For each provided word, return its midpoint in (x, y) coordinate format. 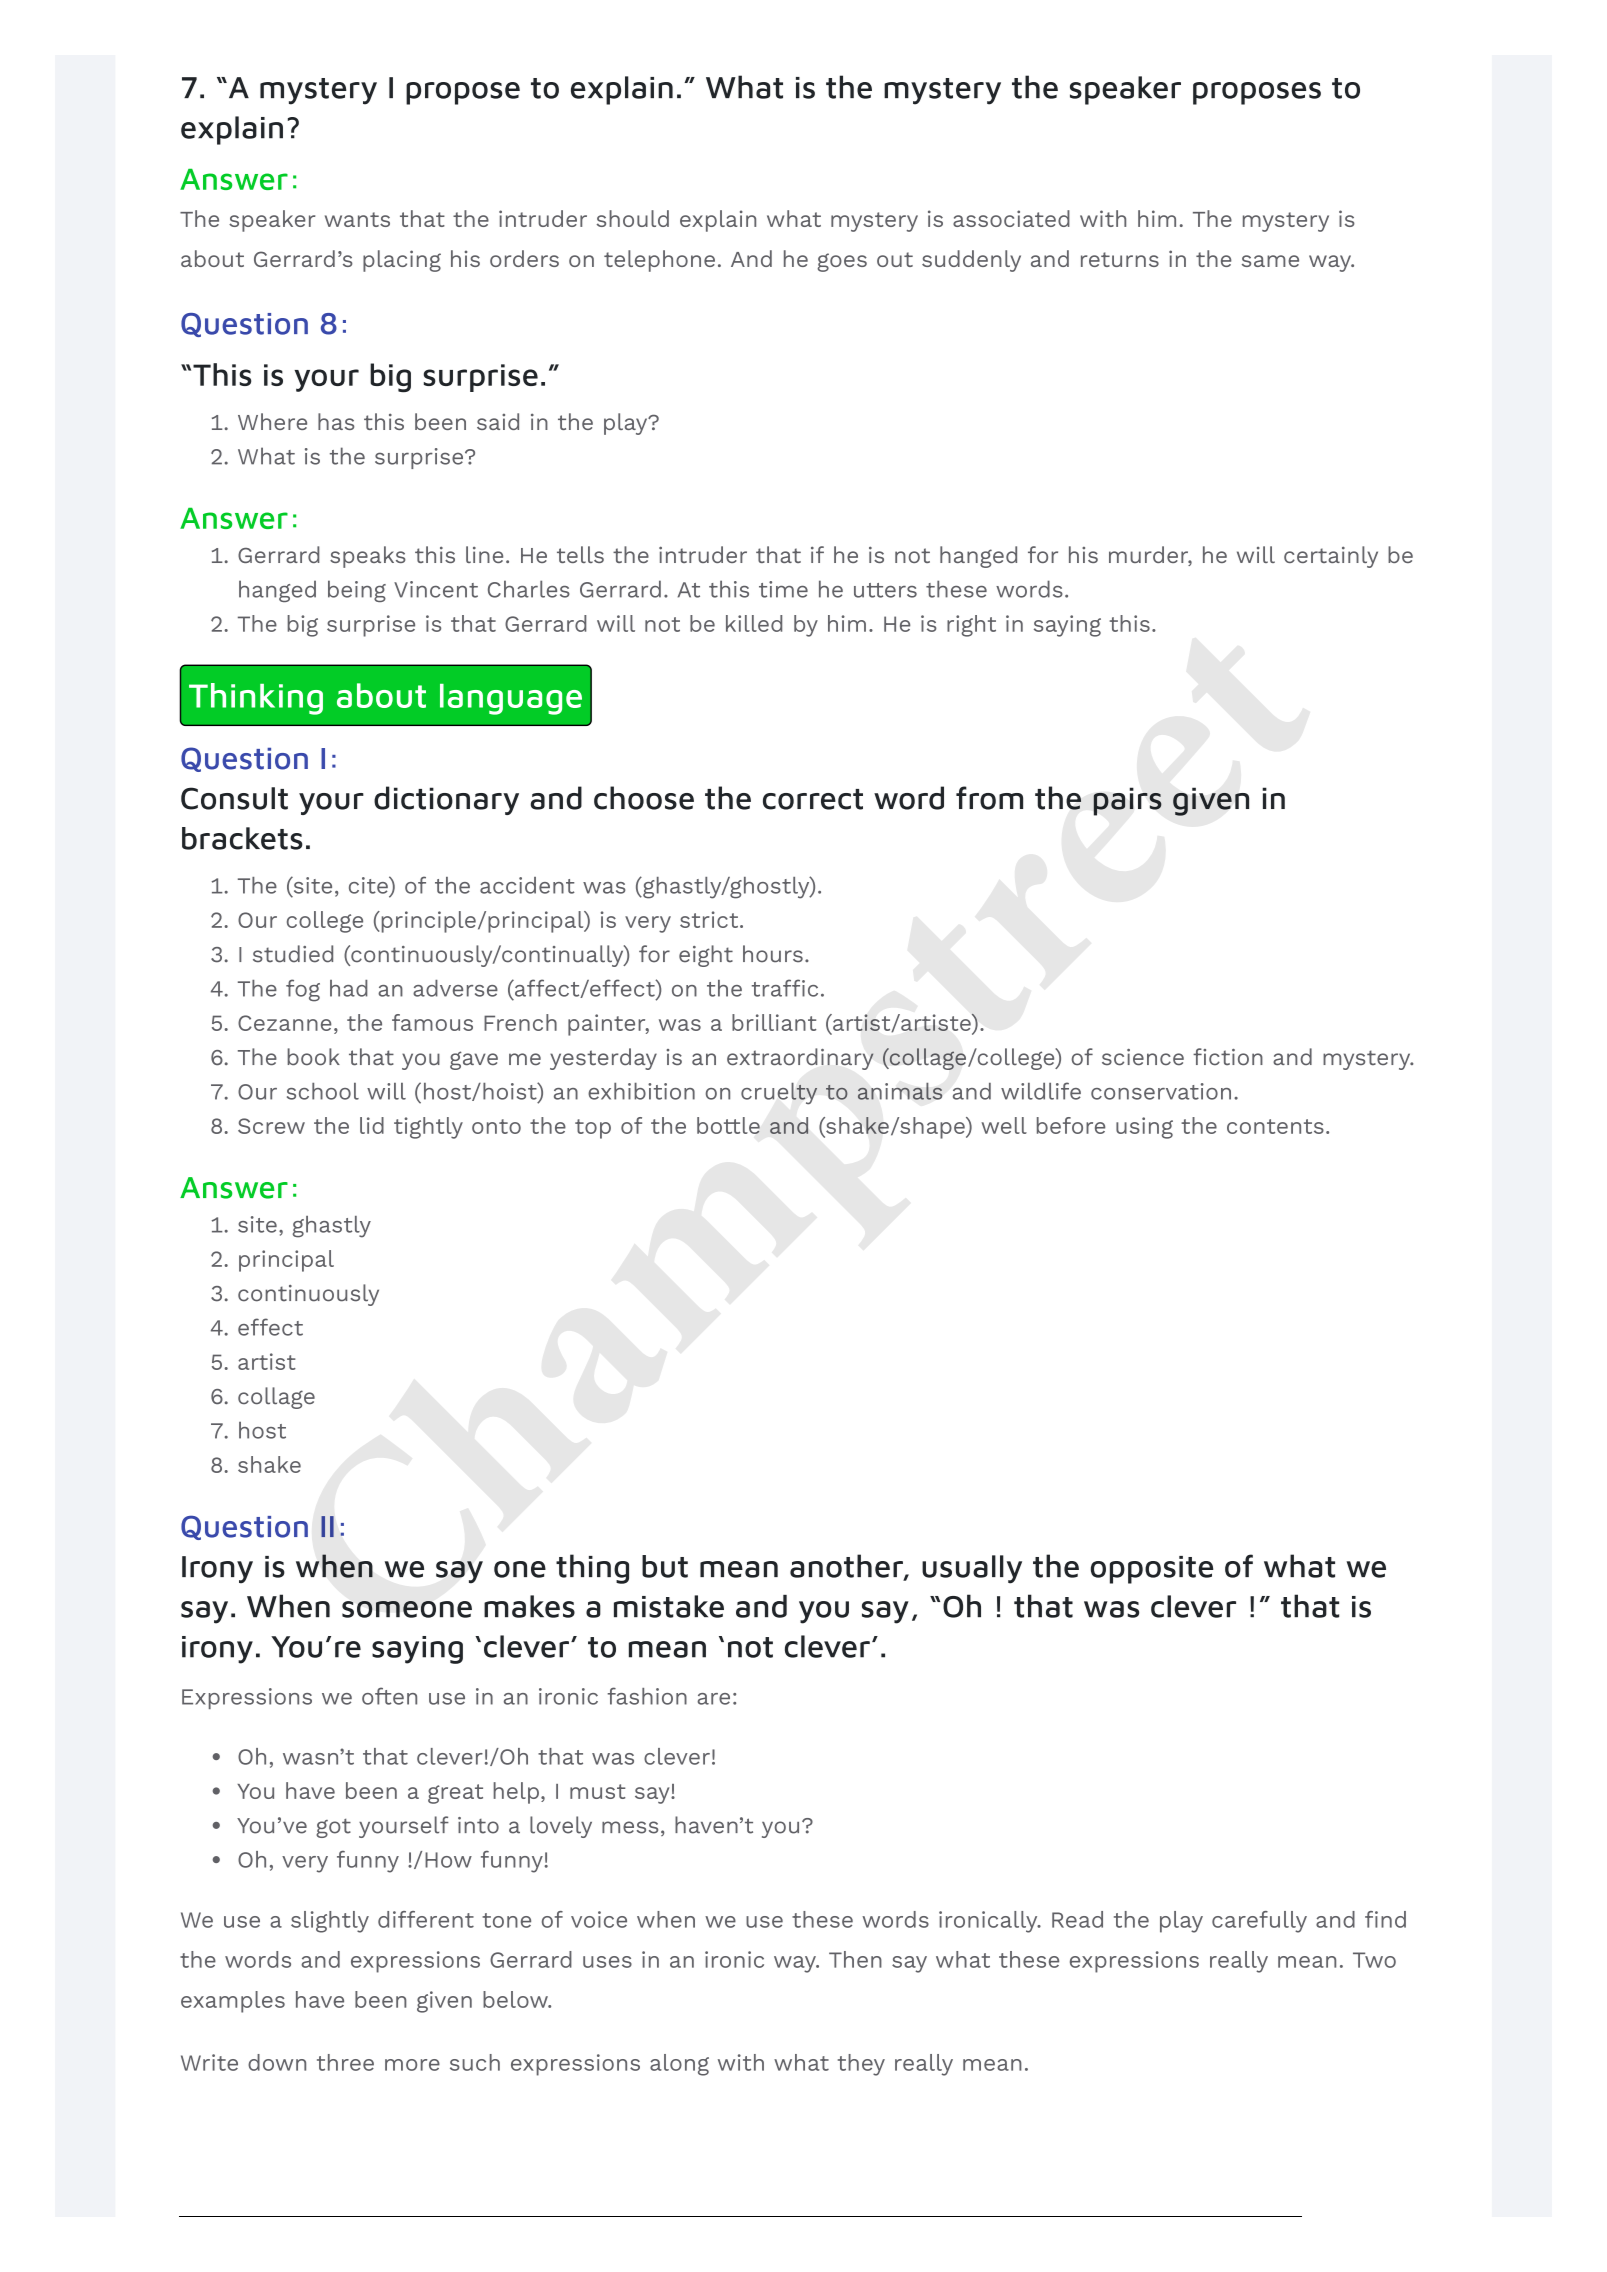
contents (1275, 1126)
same (1270, 261)
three (345, 2062)
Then (855, 1959)
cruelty (779, 1094)
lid (372, 1125)
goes (842, 262)
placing (402, 261)
